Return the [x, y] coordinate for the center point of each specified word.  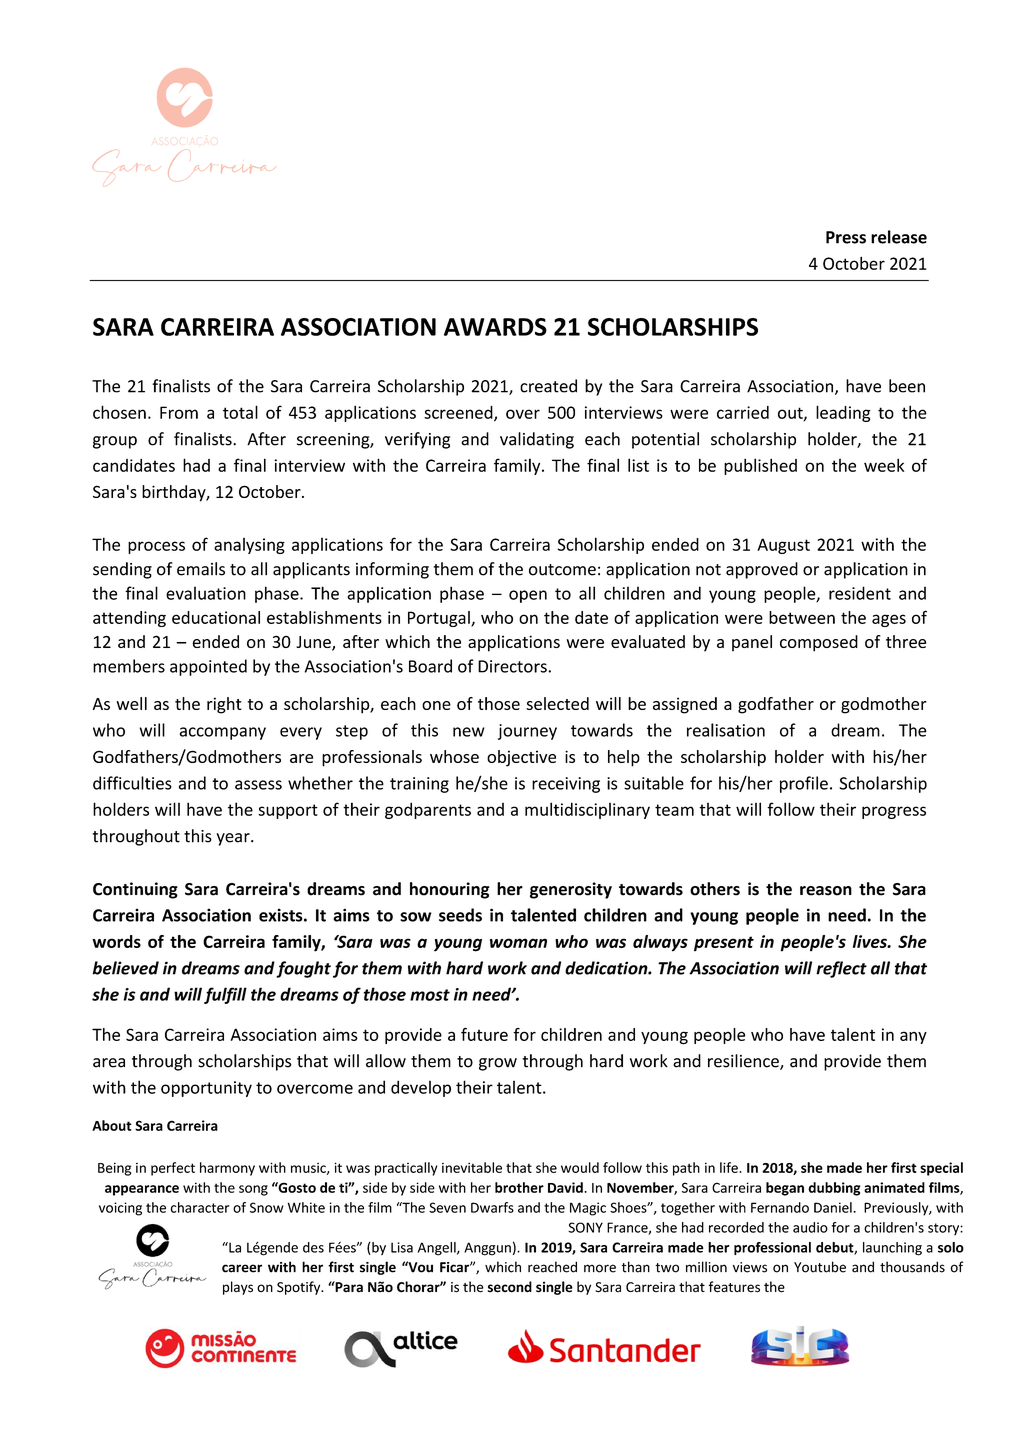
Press [846, 237]
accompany [223, 733]
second [510, 1287]
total [240, 412]
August [783, 546]
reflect [841, 969]
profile [804, 784]
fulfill [225, 995]
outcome [562, 570]
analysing [249, 546]
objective [521, 758]
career [242, 1268]
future [484, 1034]
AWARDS [495, 327]
